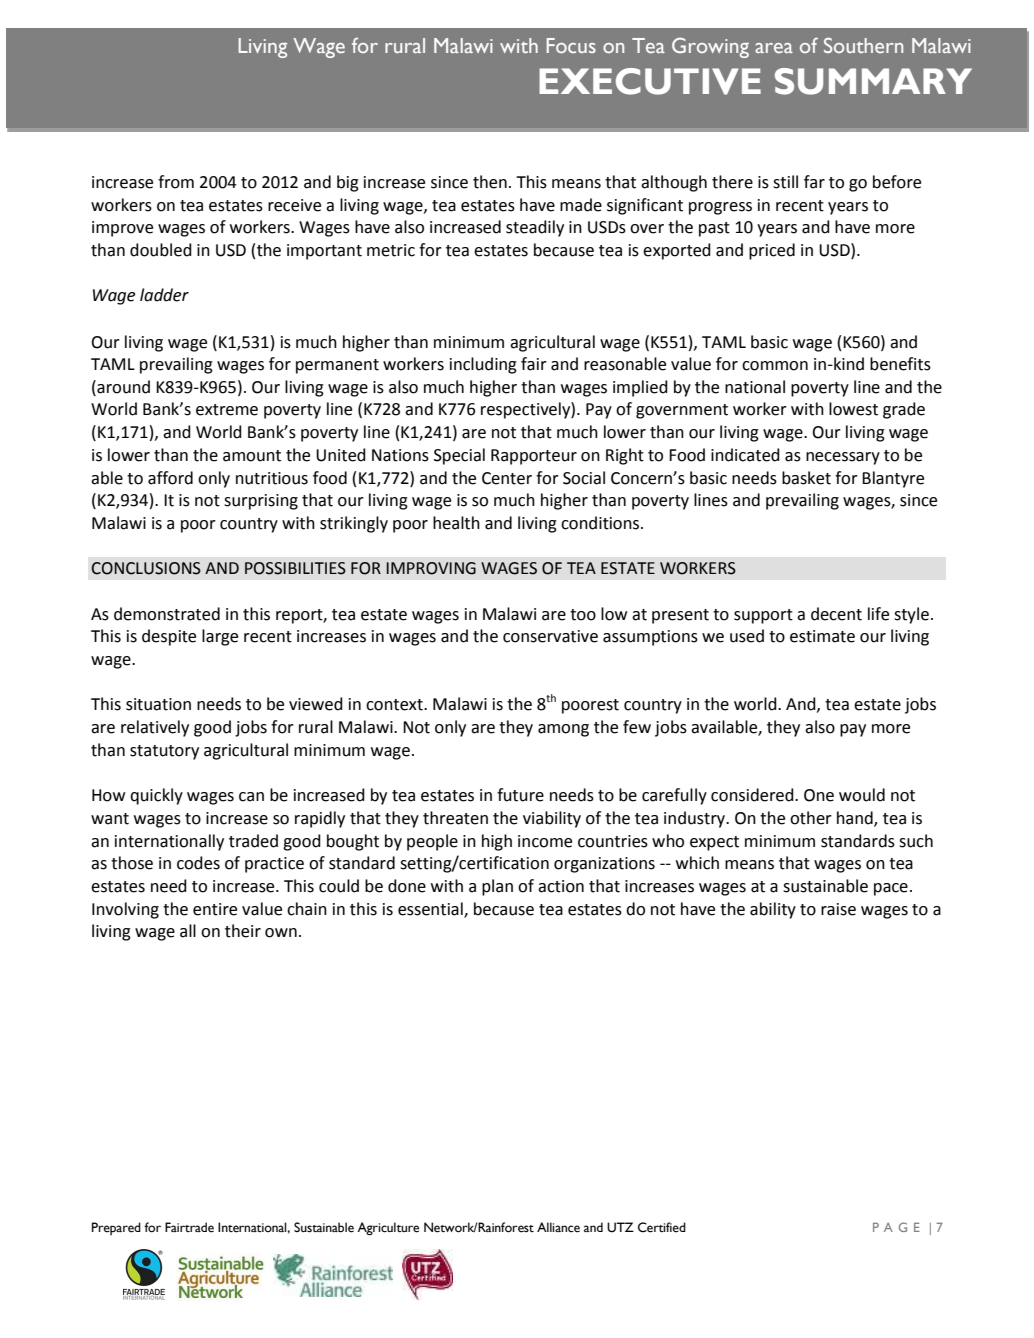 The height and width of the page is (1338, 1034). What do you see at coordinates (558, 1227) in the page?
I see `Alliance` at bounding box center [558, 1227].
